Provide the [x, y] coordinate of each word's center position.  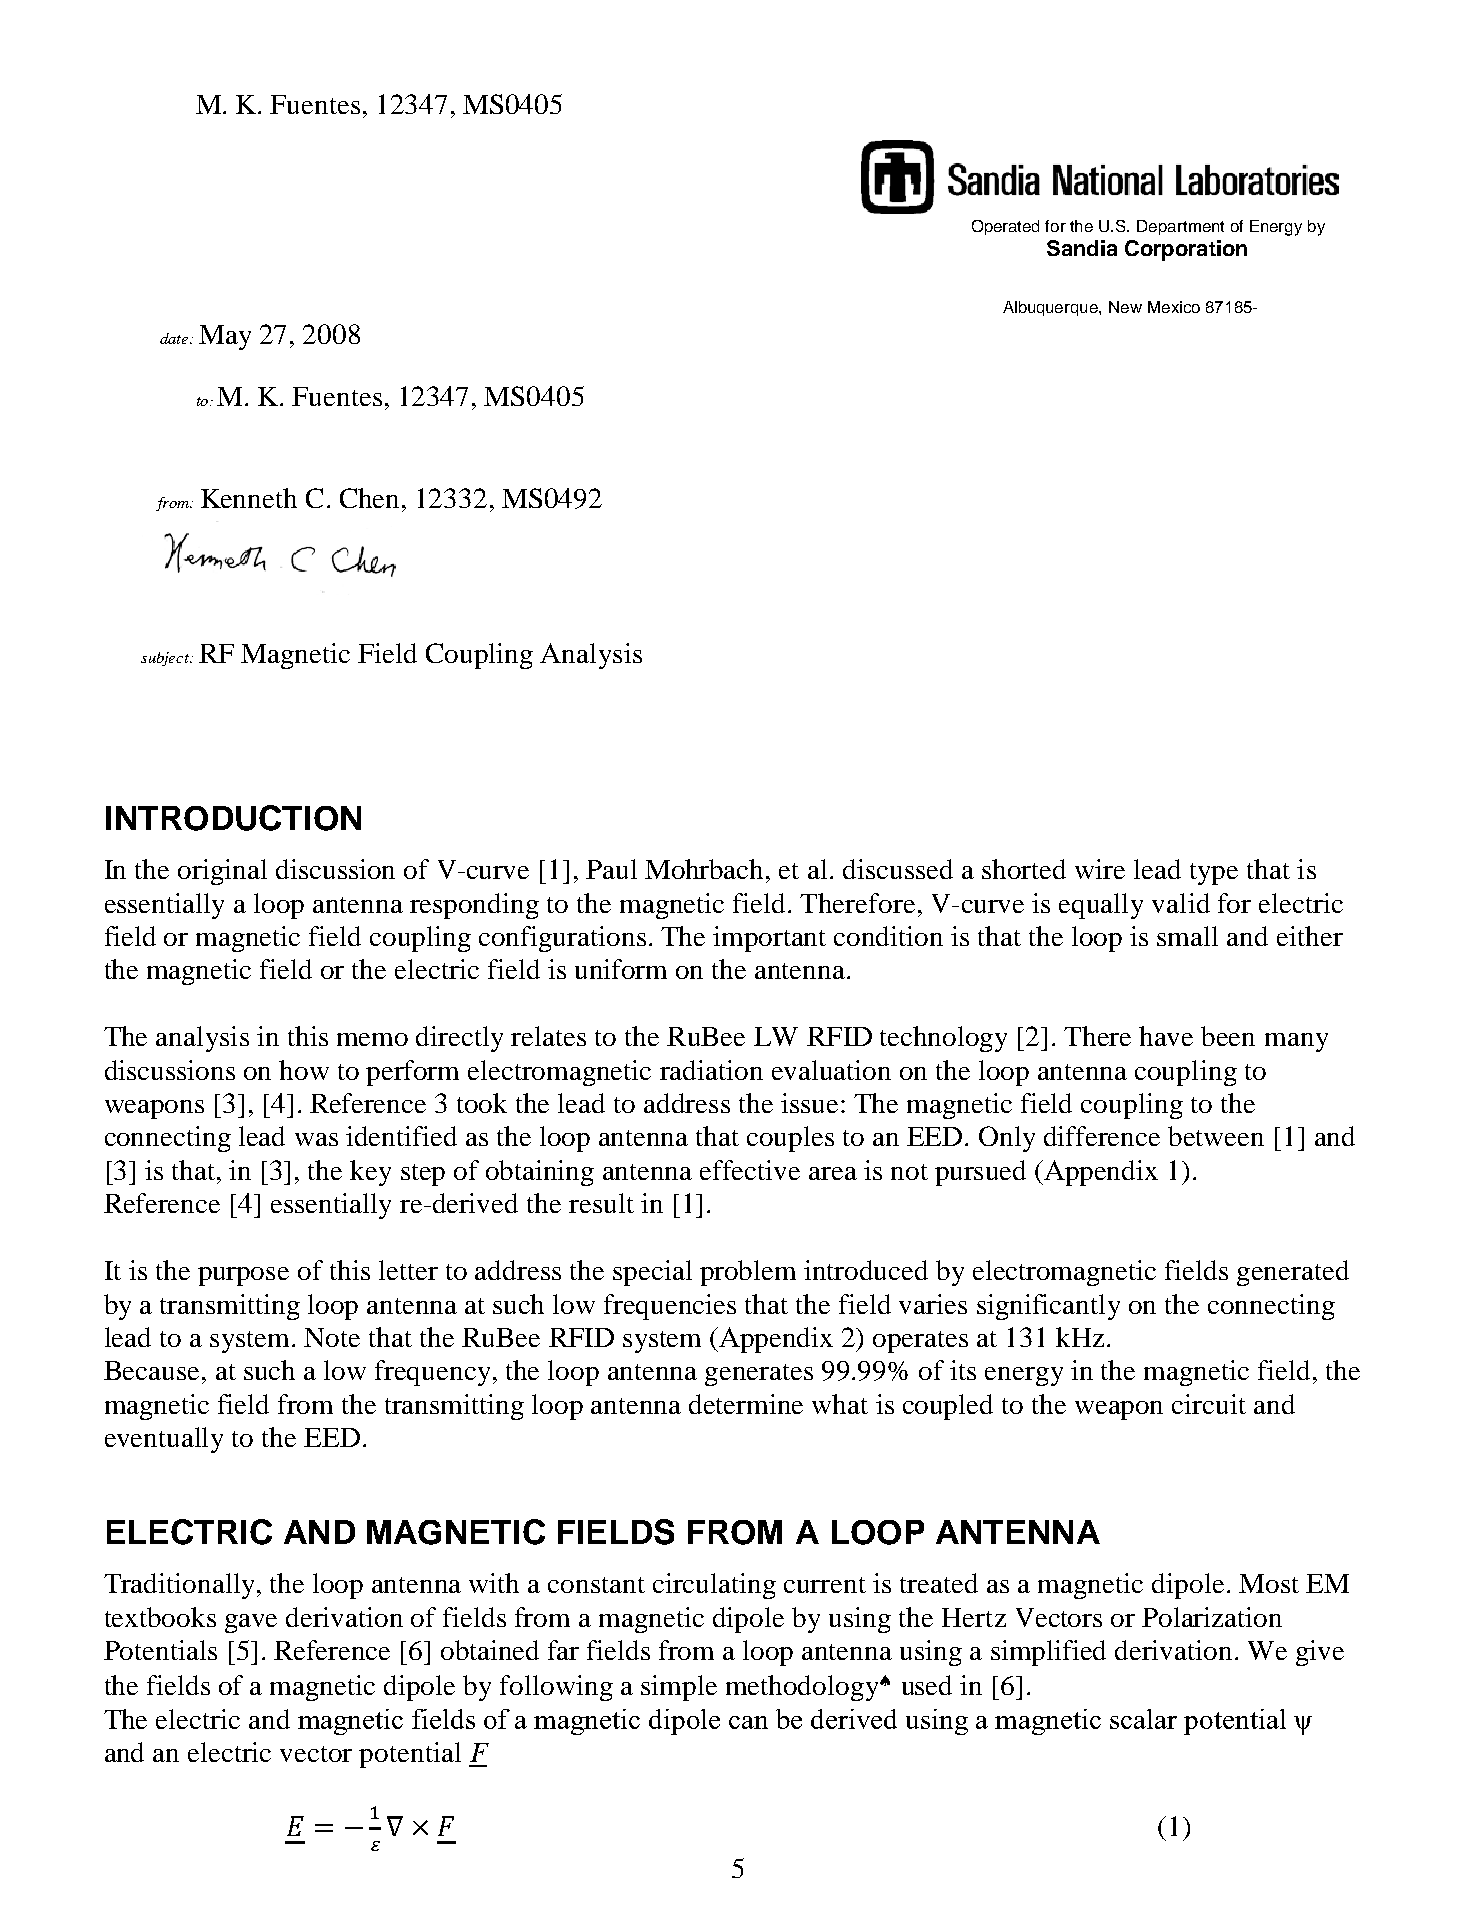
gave [251, 1623]
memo [372, 1039]
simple [679, 1688]
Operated [1005, 227]
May [225, 337]
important [769, 939]
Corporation [1186, 250]
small [1187, 936]
